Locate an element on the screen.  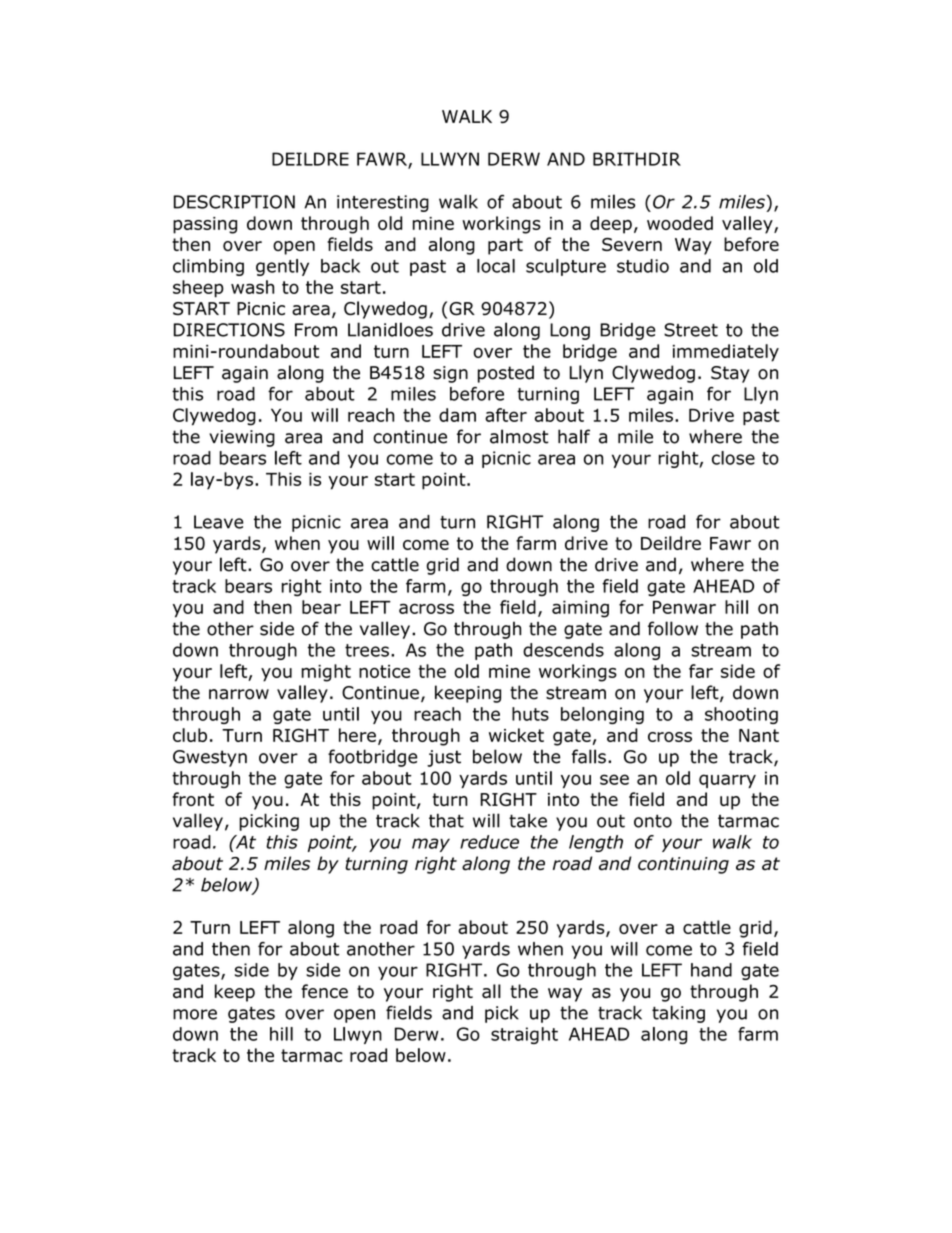
DESCRIPTION is located at coordinates (234, 202).
